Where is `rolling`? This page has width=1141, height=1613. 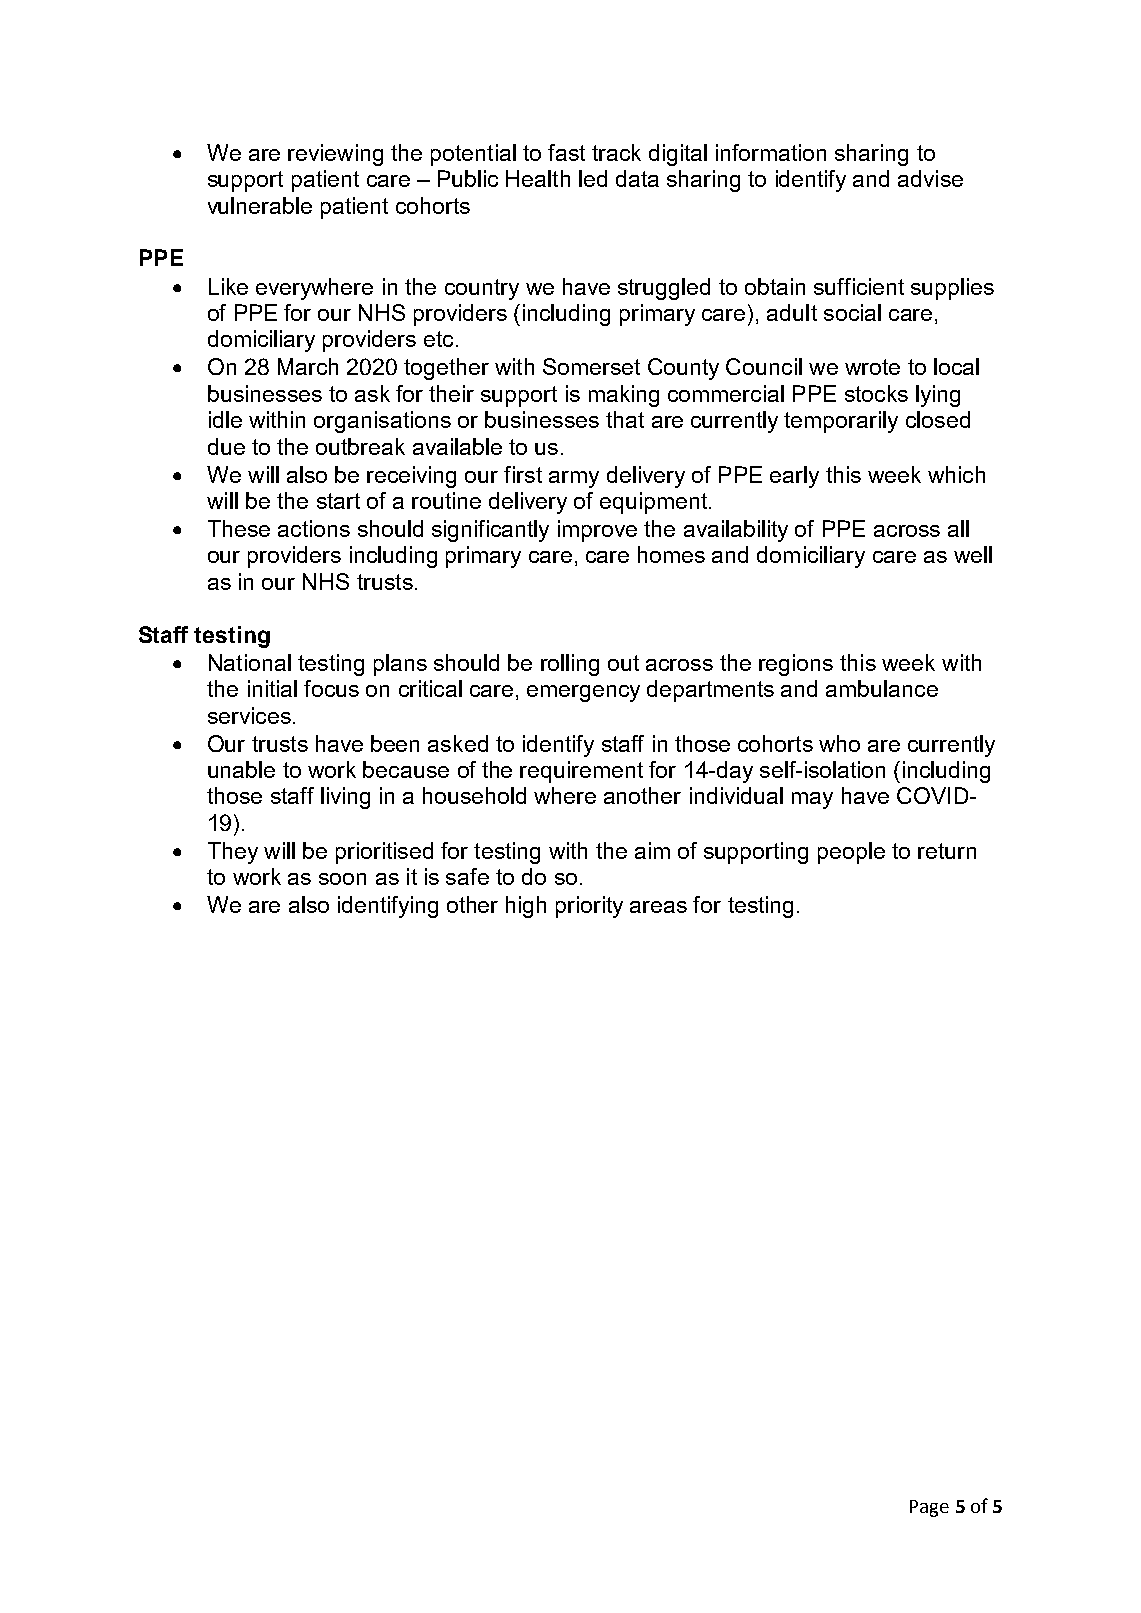 rolling is located at coordinates (570, 665).
